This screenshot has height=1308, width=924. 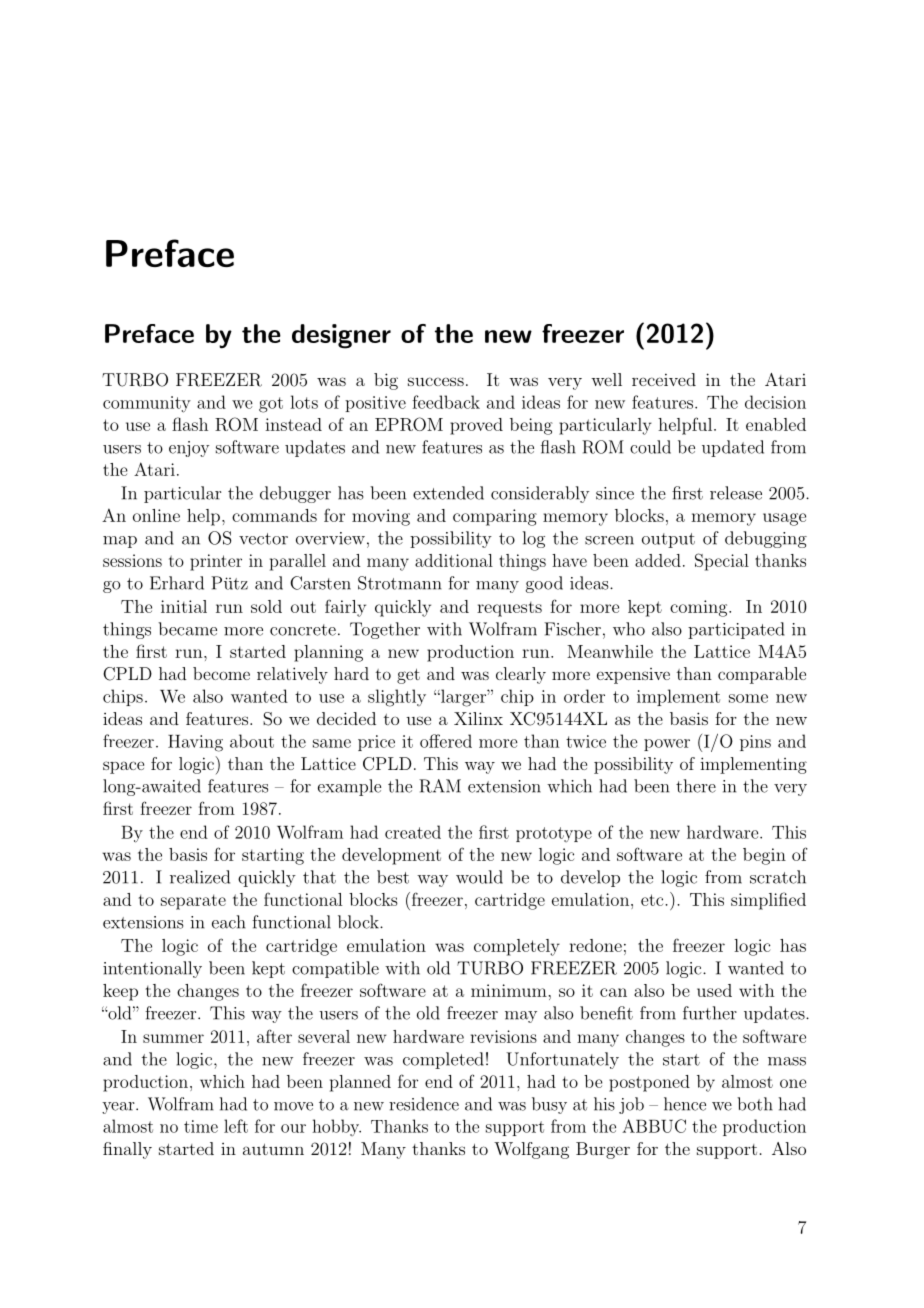 I want to click on initial, so click(x=184, y=606).
